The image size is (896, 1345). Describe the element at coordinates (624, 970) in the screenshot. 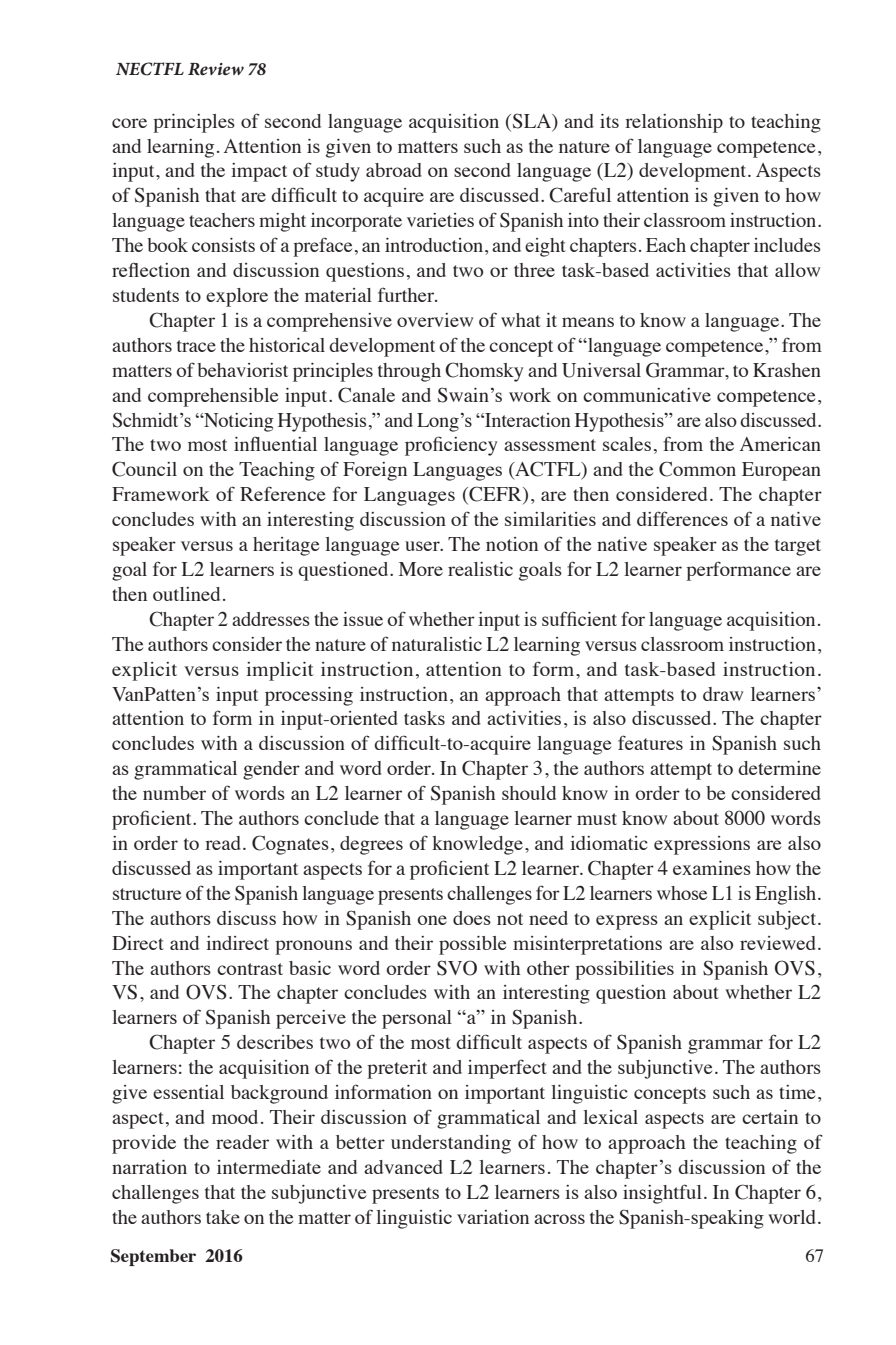

I see `possibilities` at that location.
